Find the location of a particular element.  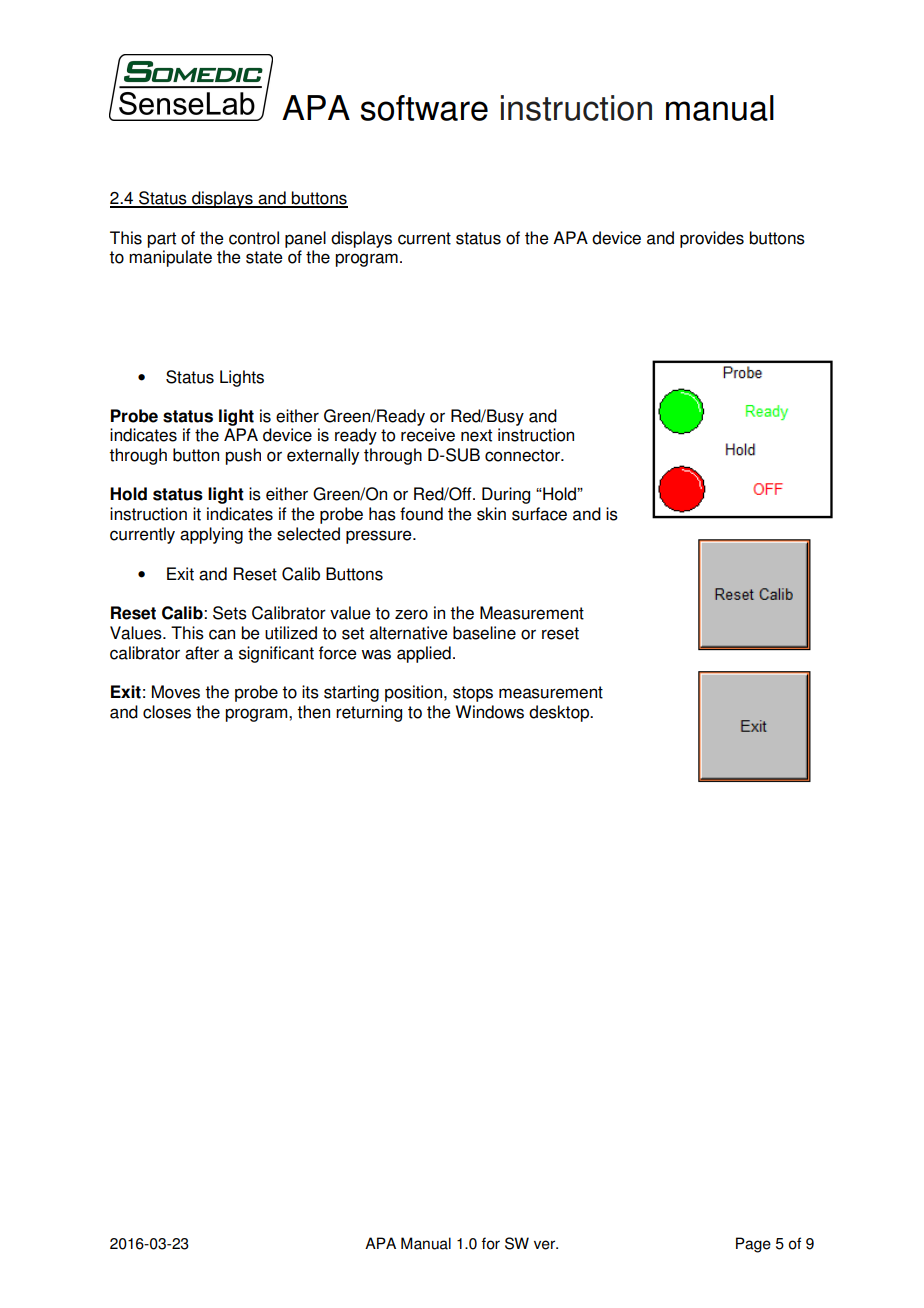

stops is located at coordinates (473, 694).
